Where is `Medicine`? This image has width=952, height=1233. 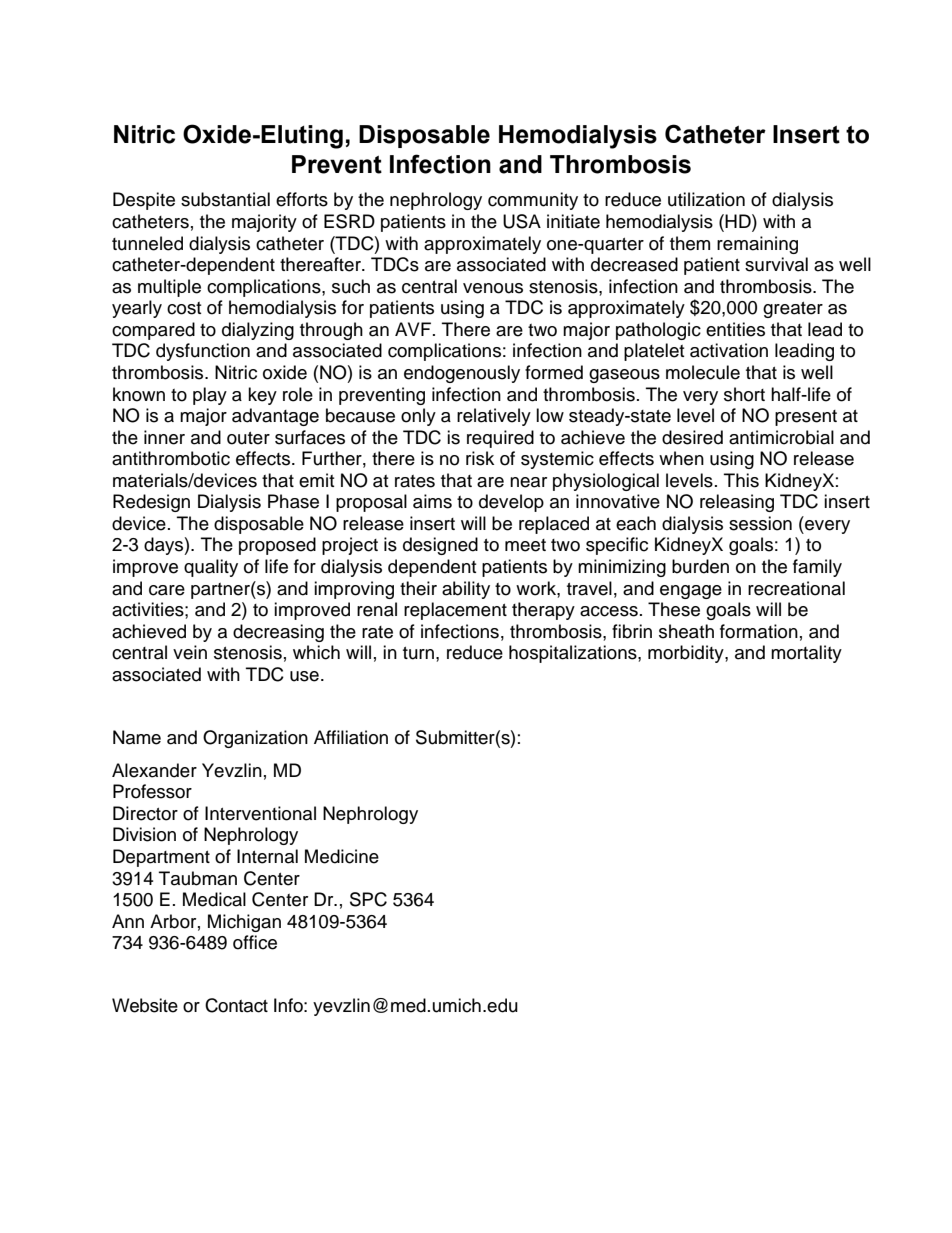 Medicine is located at coordinates (342, 856).
